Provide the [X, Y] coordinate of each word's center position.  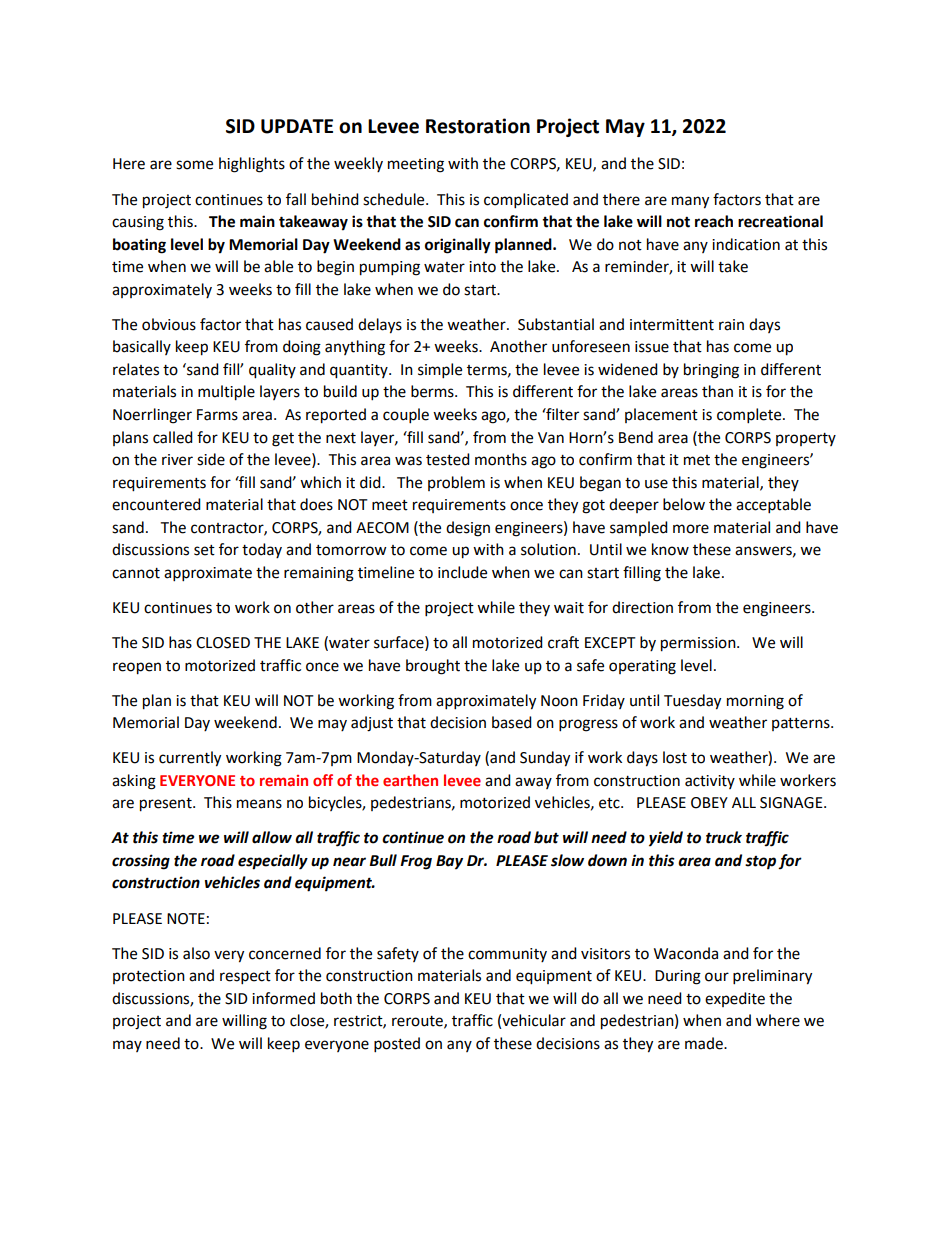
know [670, 549]
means [259, 804]
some [194, 165]
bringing [711, 371]
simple [440, 371]
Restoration [478, 126]
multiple [226, 393]
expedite [735, 999]
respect [245, 978]
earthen [410, 780]
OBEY [709, 803]
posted [397, 1045]
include [462, 572]
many [690, 202]
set [204, 550]
